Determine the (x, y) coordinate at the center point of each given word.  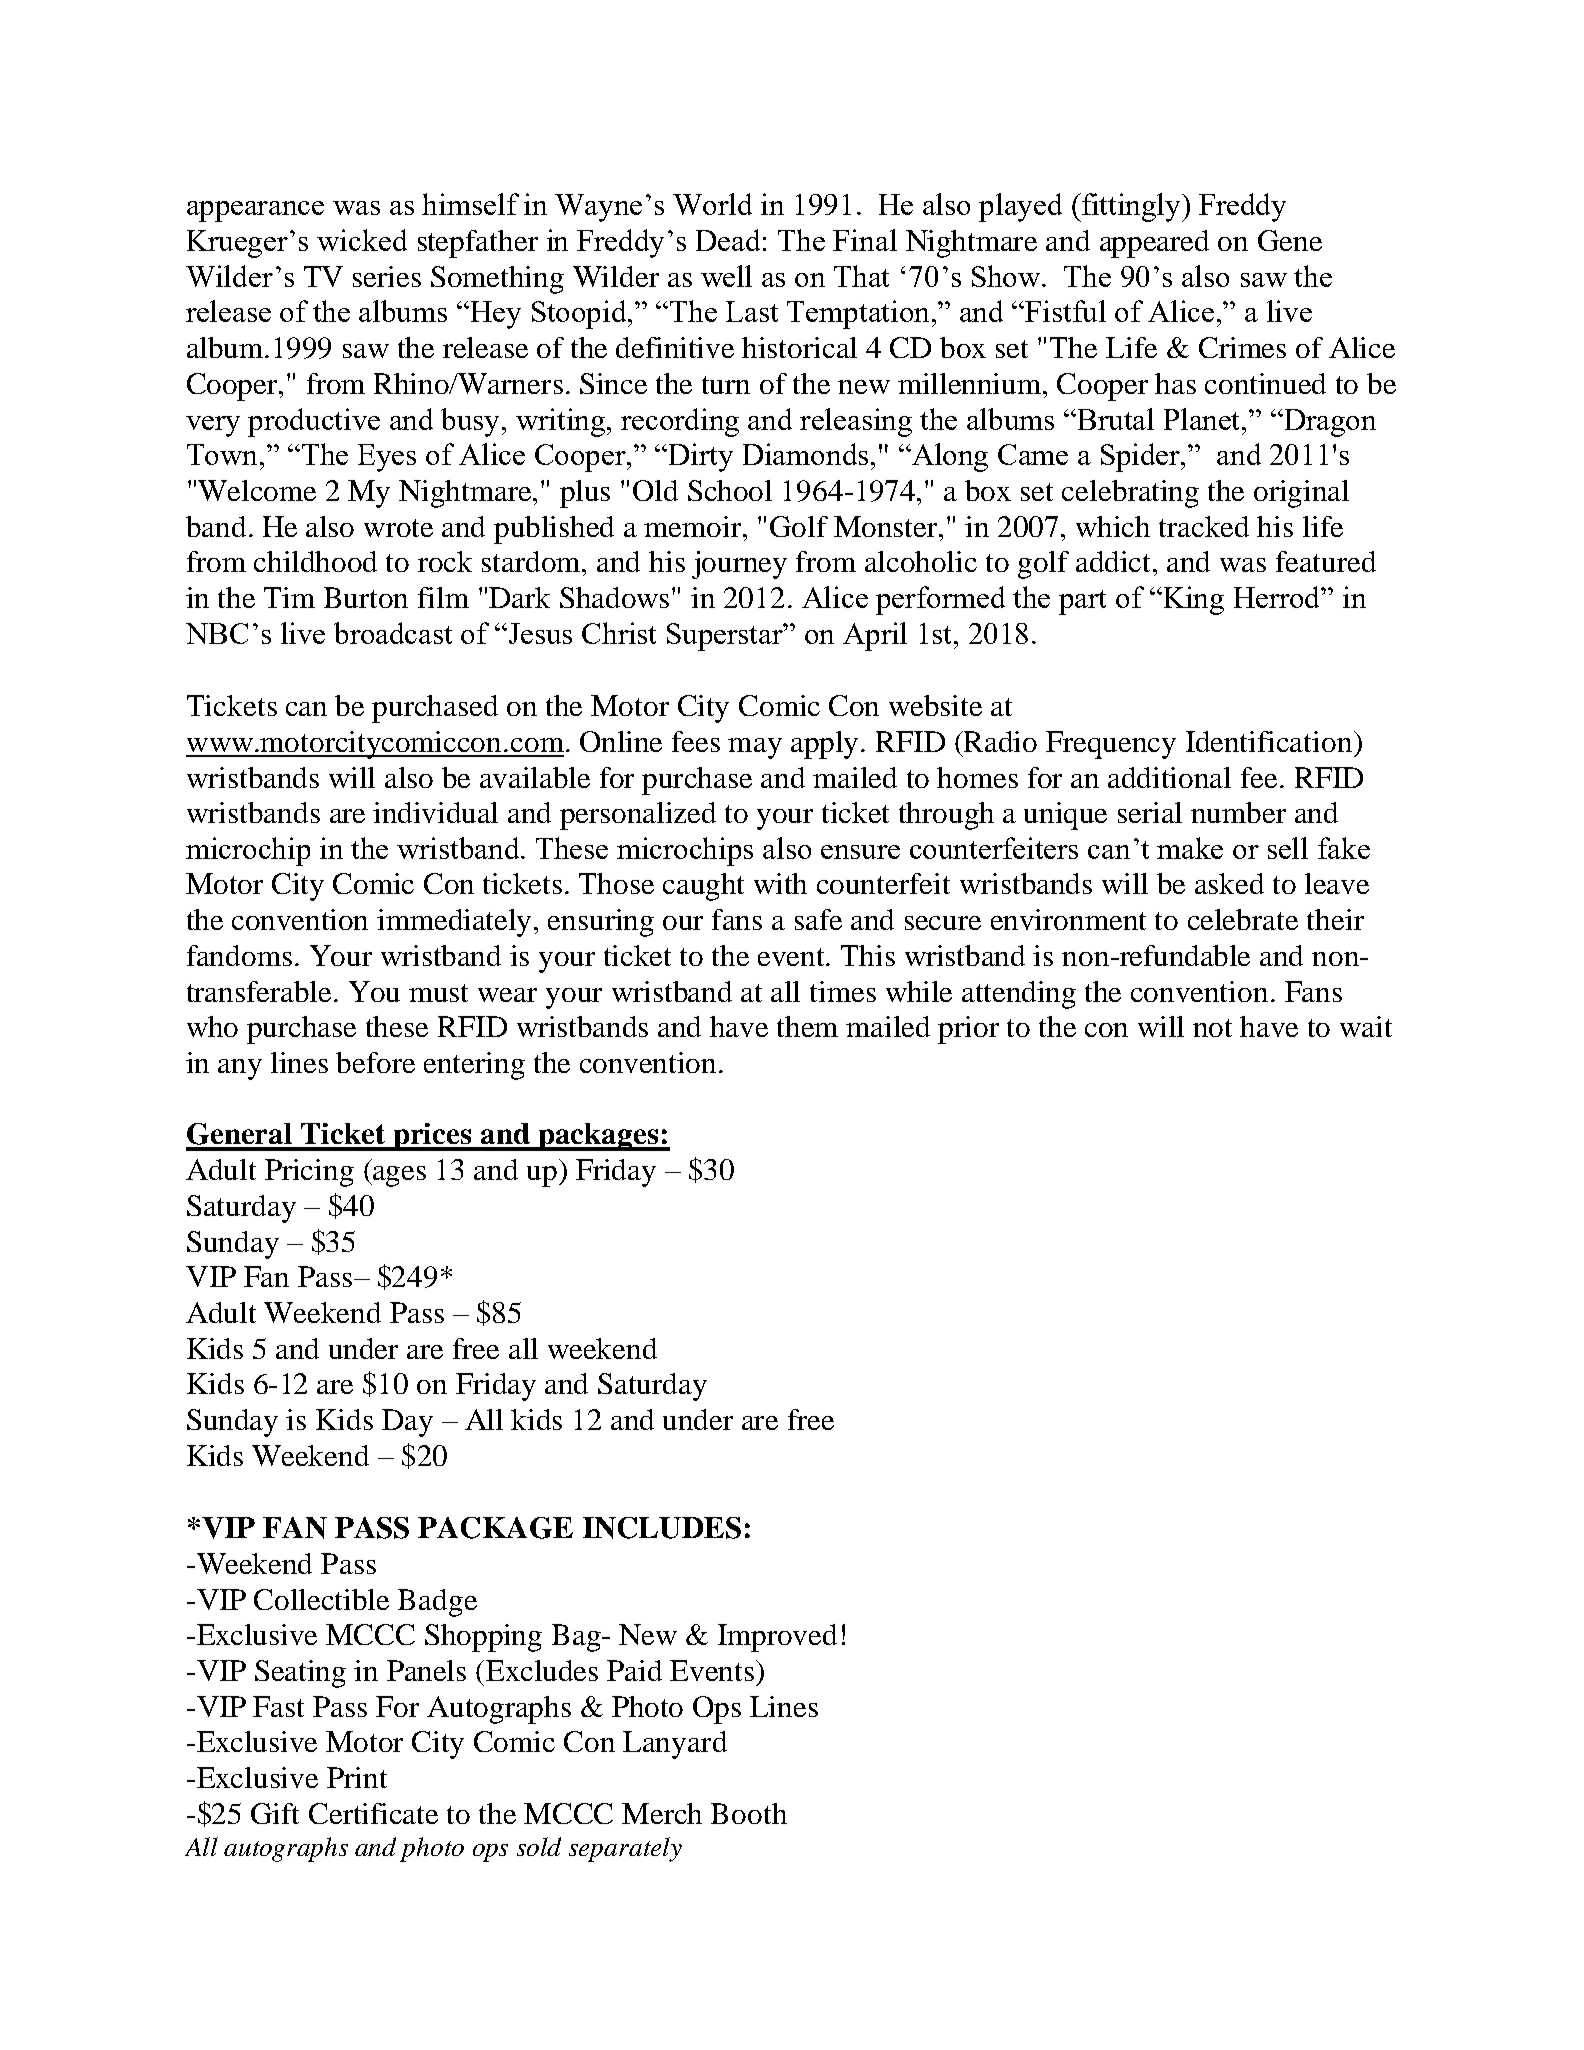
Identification (1270, 741)
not (1212, 1028)
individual (435, 812)
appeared (1154, 244)
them (807, 1026)
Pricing (309, 1173)
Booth (749, 1813)
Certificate (373, 1813)
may (755, 748)
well (726, 276)
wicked (362, 240)
